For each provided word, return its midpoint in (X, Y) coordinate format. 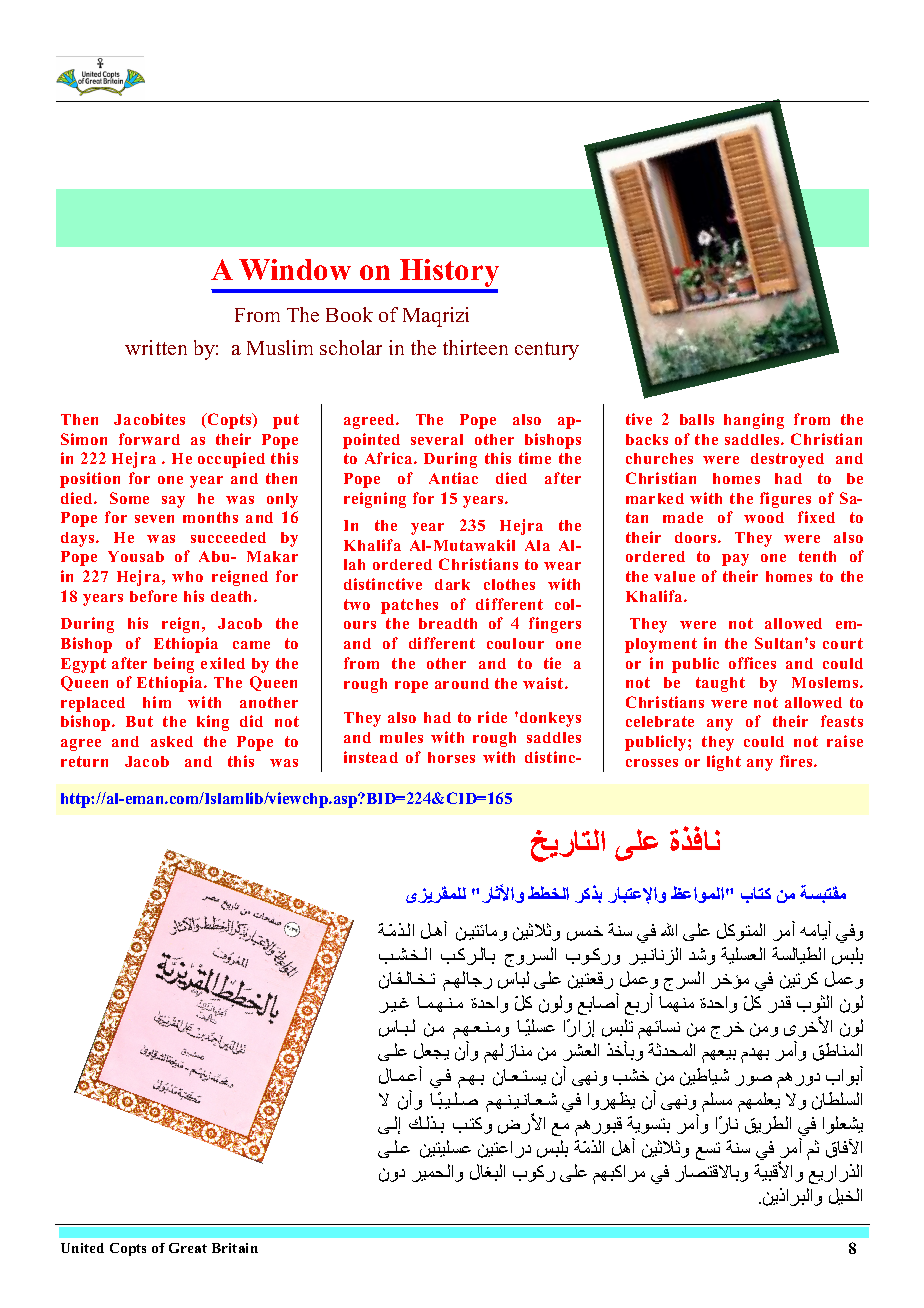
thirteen (475, 347)
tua (631, 1077)
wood (764, 517)
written (156, 347)
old (636, 845)
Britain (235, 1248)
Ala (537, 545)
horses (451, 757)
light (724, 763)
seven (154, 519)
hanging (754, 421)
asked (172, 741)
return (84, 761)
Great (188, 1248)
